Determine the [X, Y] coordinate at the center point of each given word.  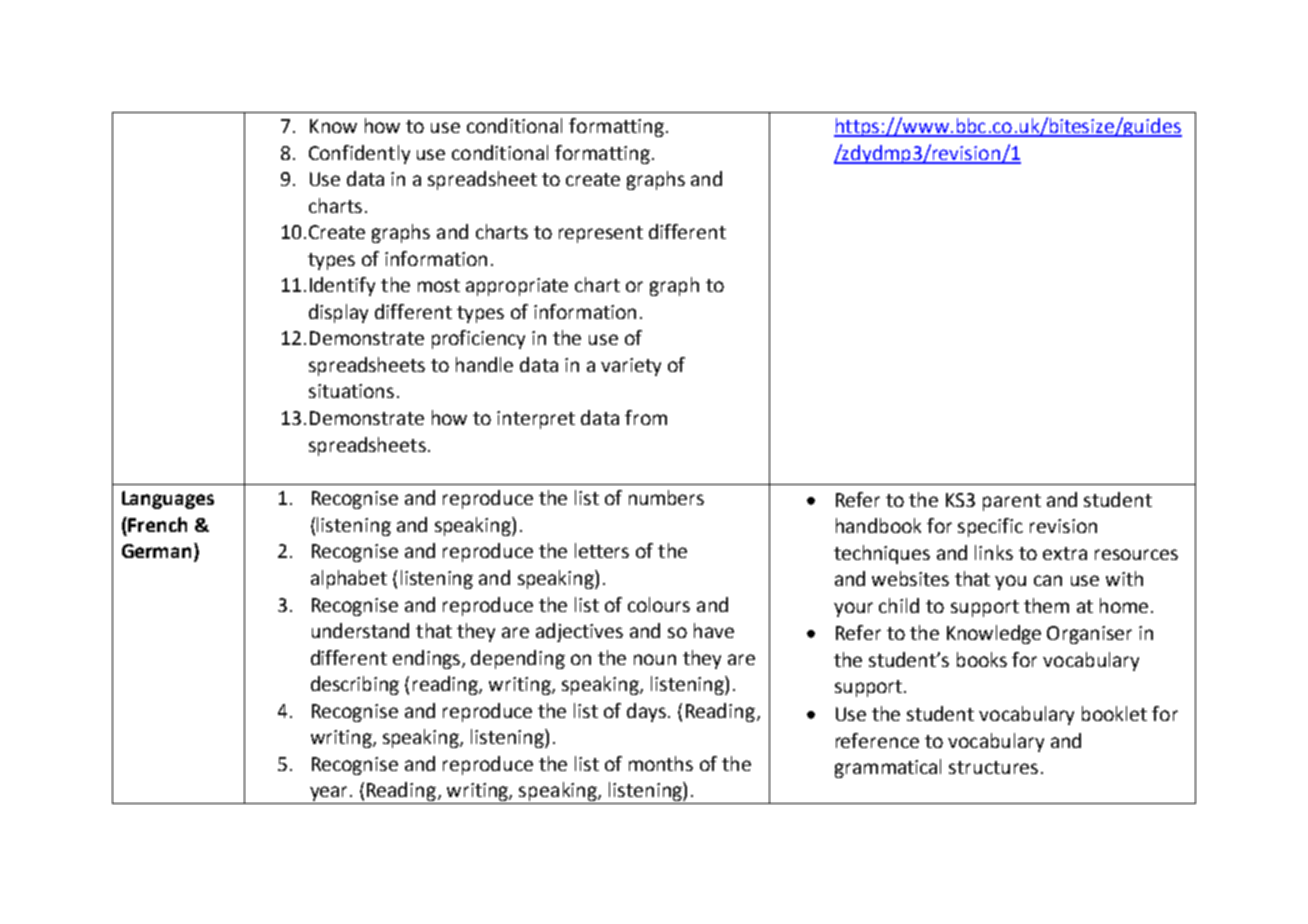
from [646, 417]
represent [601, 234]
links [994, 552]
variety [631, 367]
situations [351, 391]
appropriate [517, 287]
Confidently [359, 154]
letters [602, 550]
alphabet [349, 579]
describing [355, 685]
